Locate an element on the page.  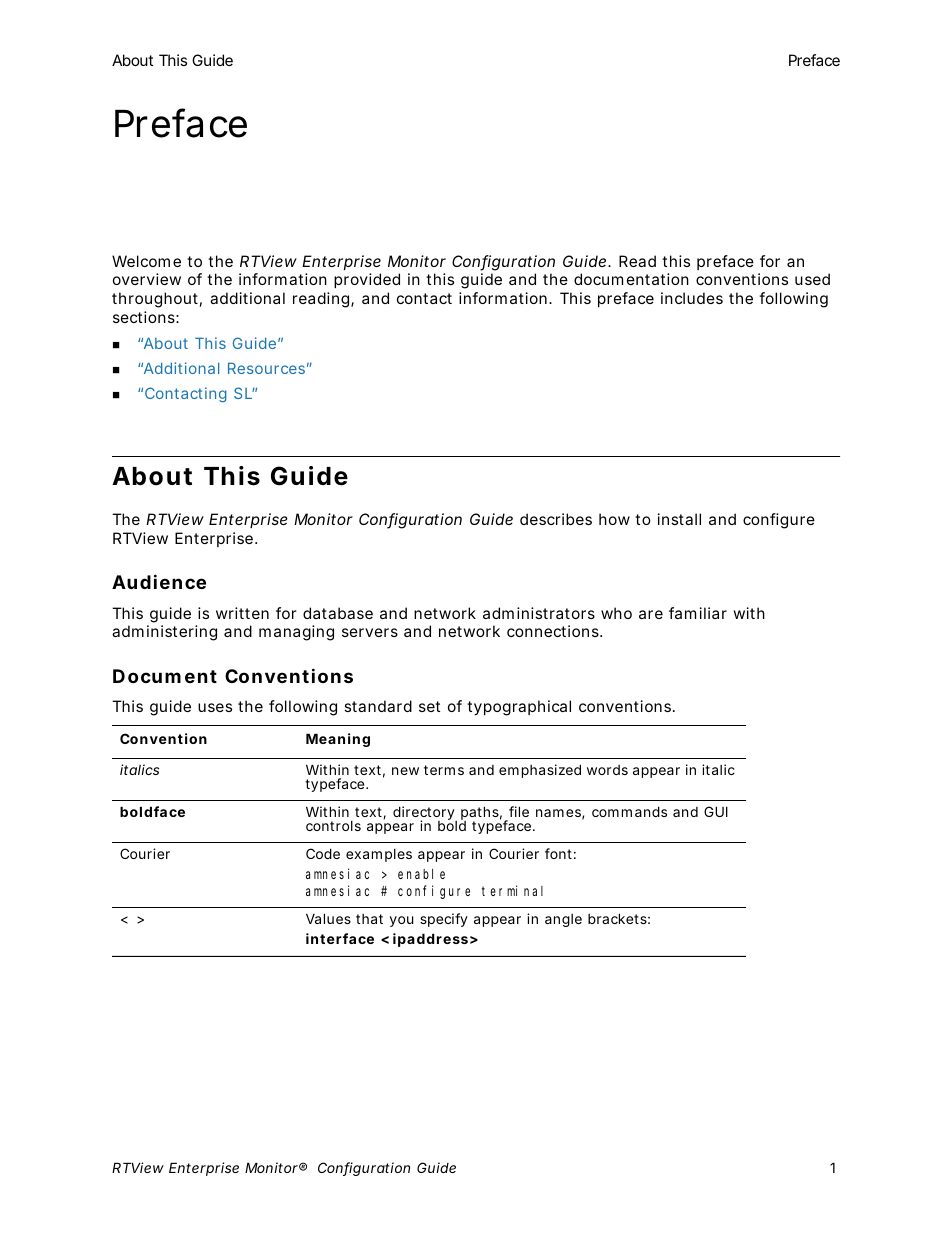
Values is located at coordinates (328, 918).
